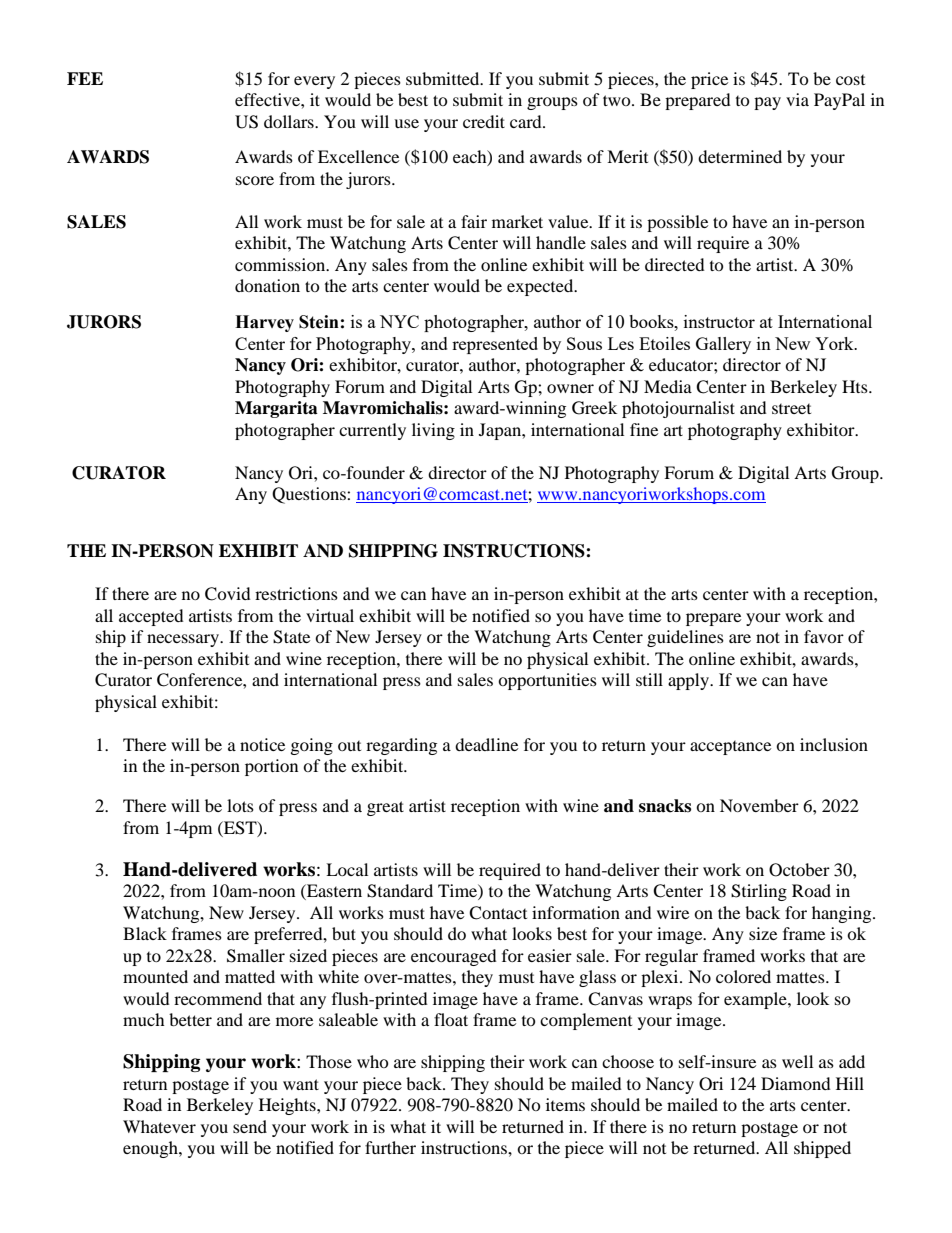 The width and height of the image is (952, 1233). I want to click on Contact, so click(498, 913).
